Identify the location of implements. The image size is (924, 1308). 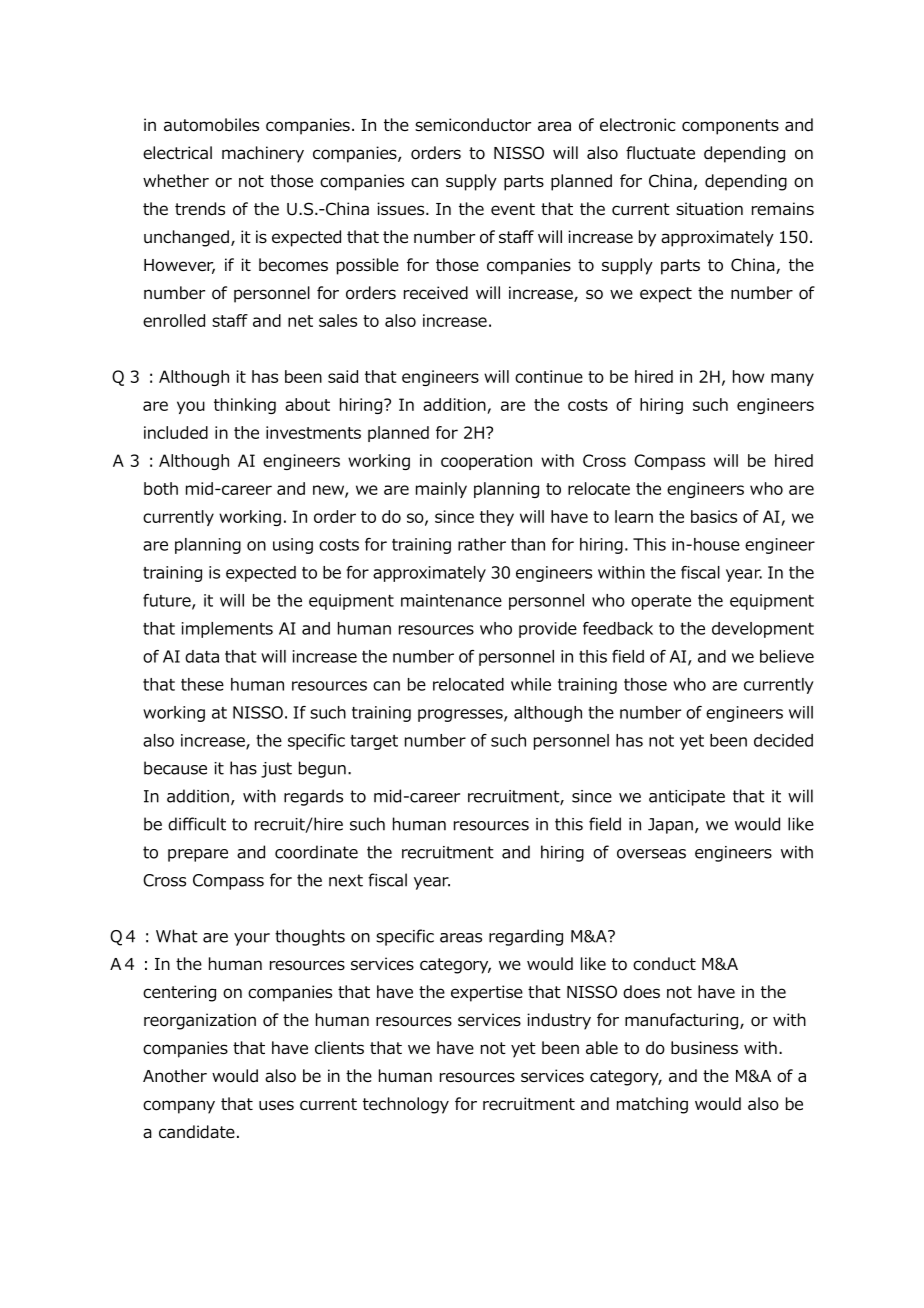
(227, 630).
